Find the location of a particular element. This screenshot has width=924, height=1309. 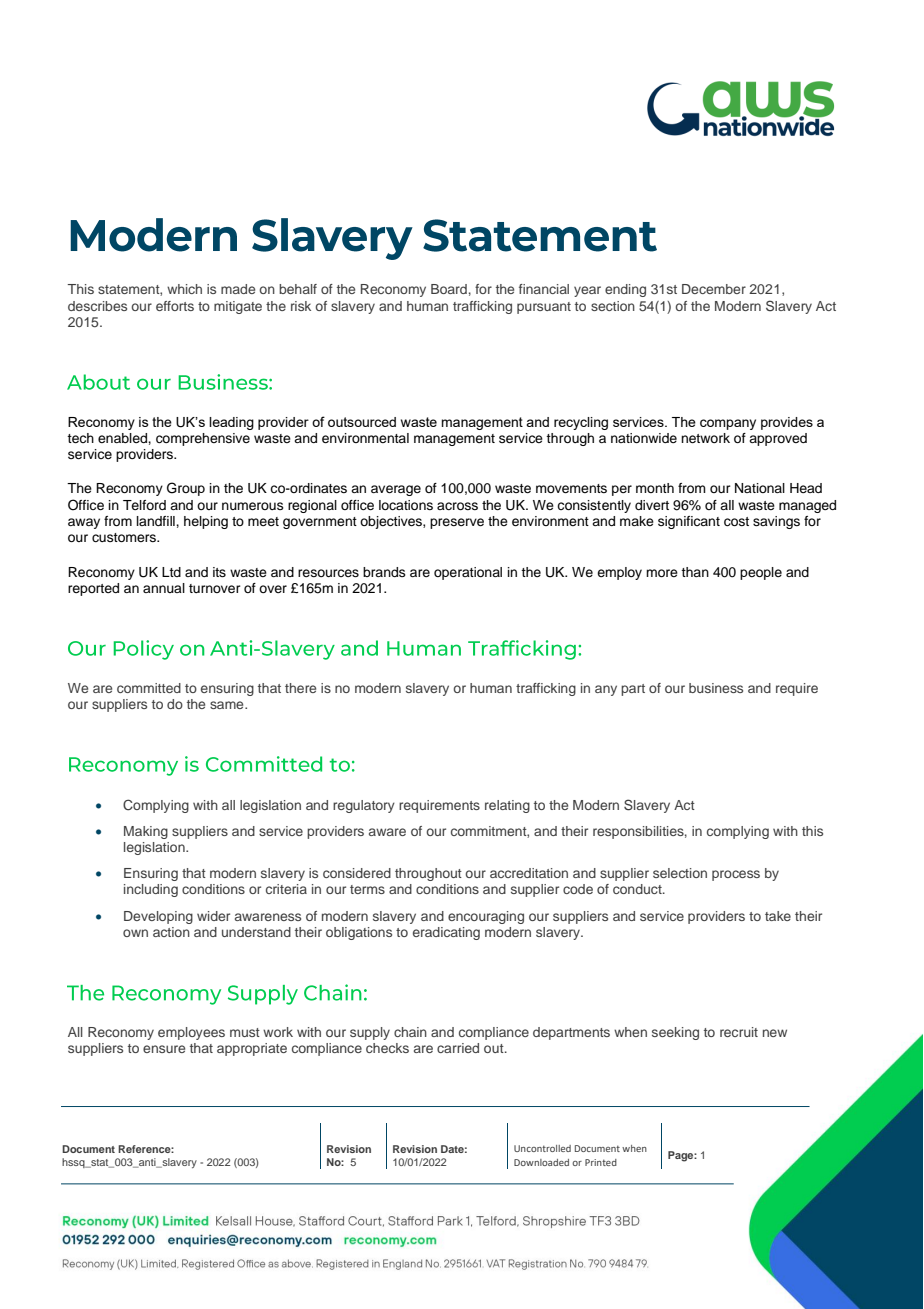

action is located at coordinates (171, 932).
